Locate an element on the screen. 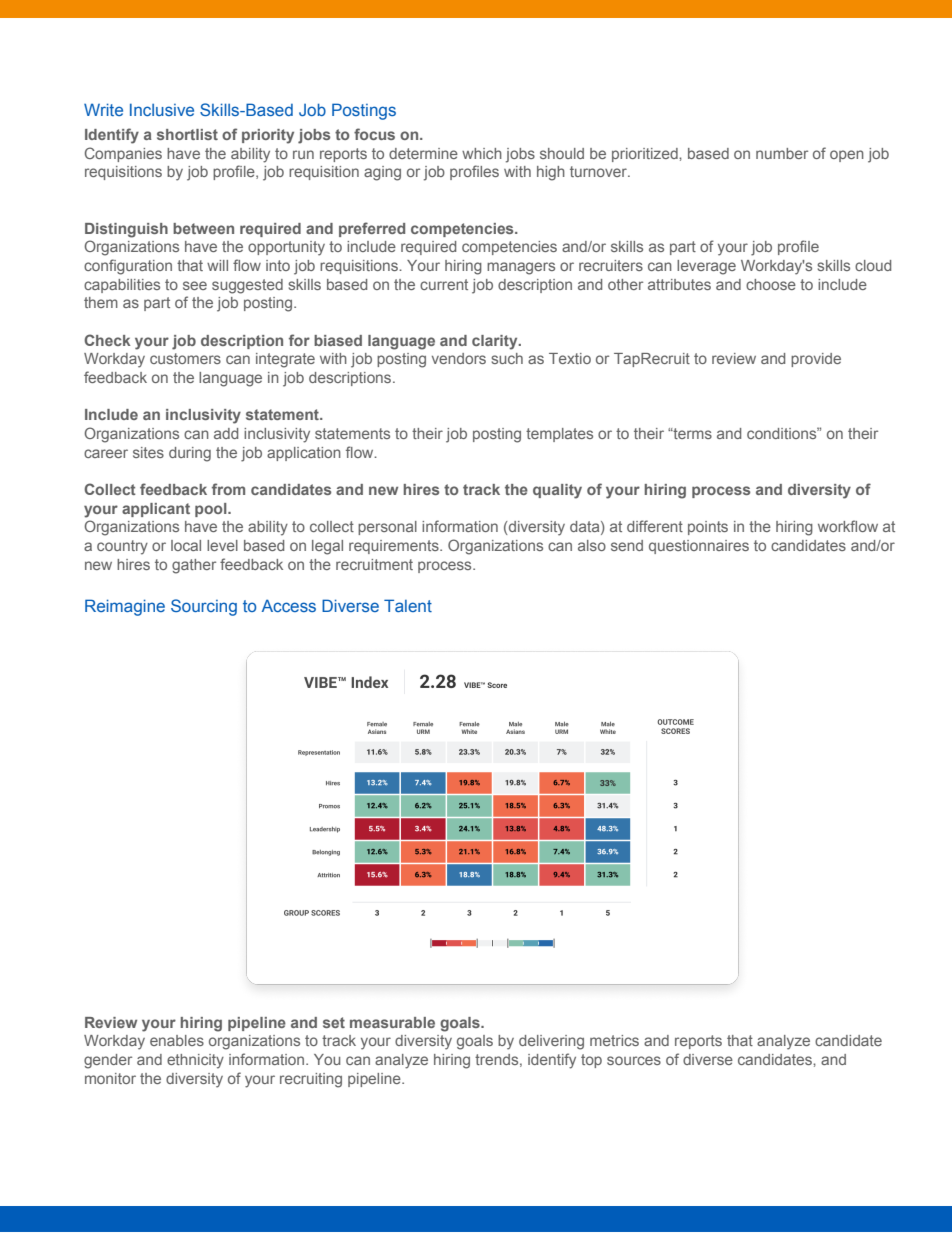  Sourcing is located at coordinates (204, 607).
